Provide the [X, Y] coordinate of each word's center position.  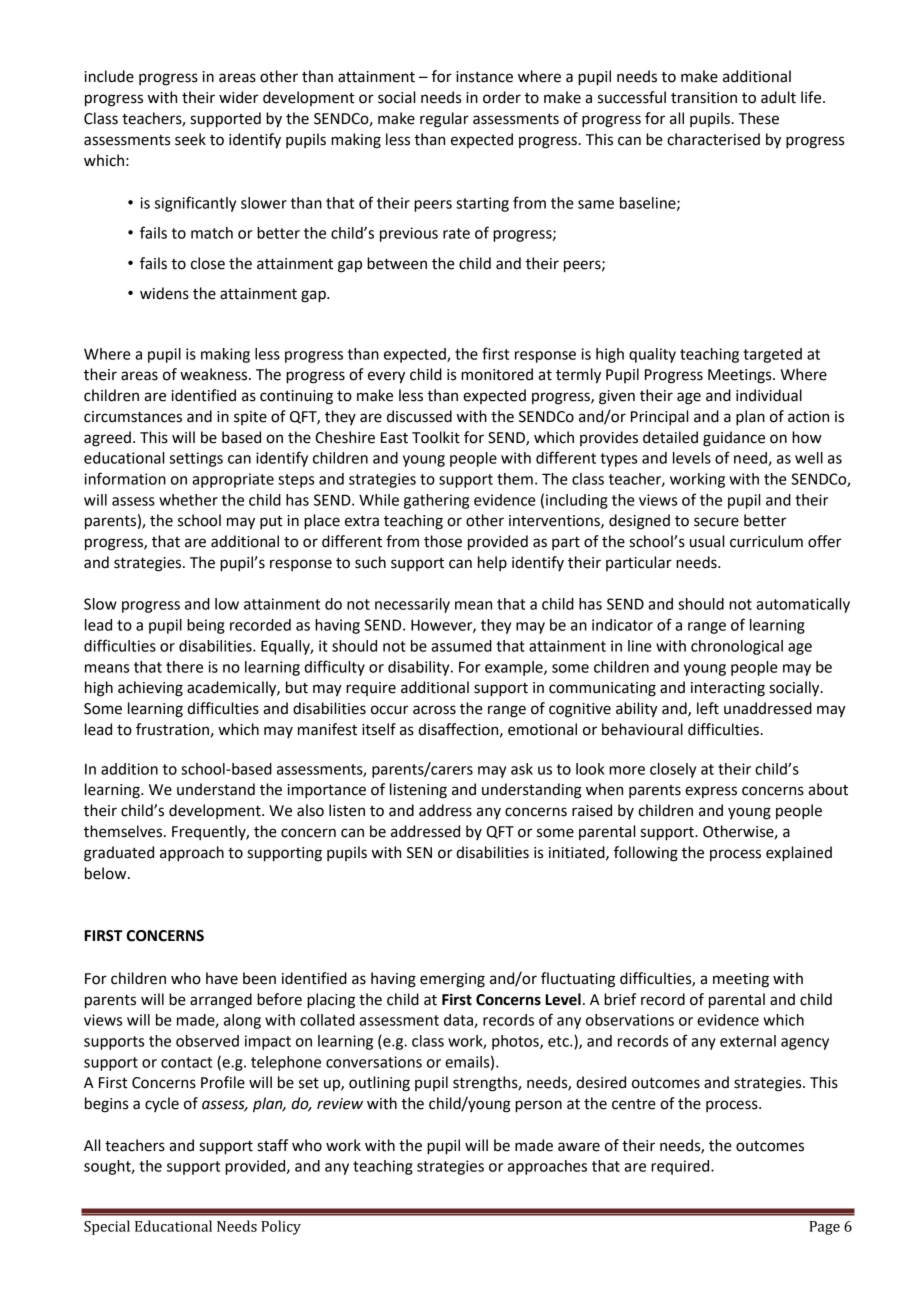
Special [107, 1227]
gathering [436, 501]
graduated [119, 854]
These [759, 118]
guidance [734, 439]
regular [444, 120]
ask [522, 769]
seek [190, 139]
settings [196, 459]
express [711, 792]
